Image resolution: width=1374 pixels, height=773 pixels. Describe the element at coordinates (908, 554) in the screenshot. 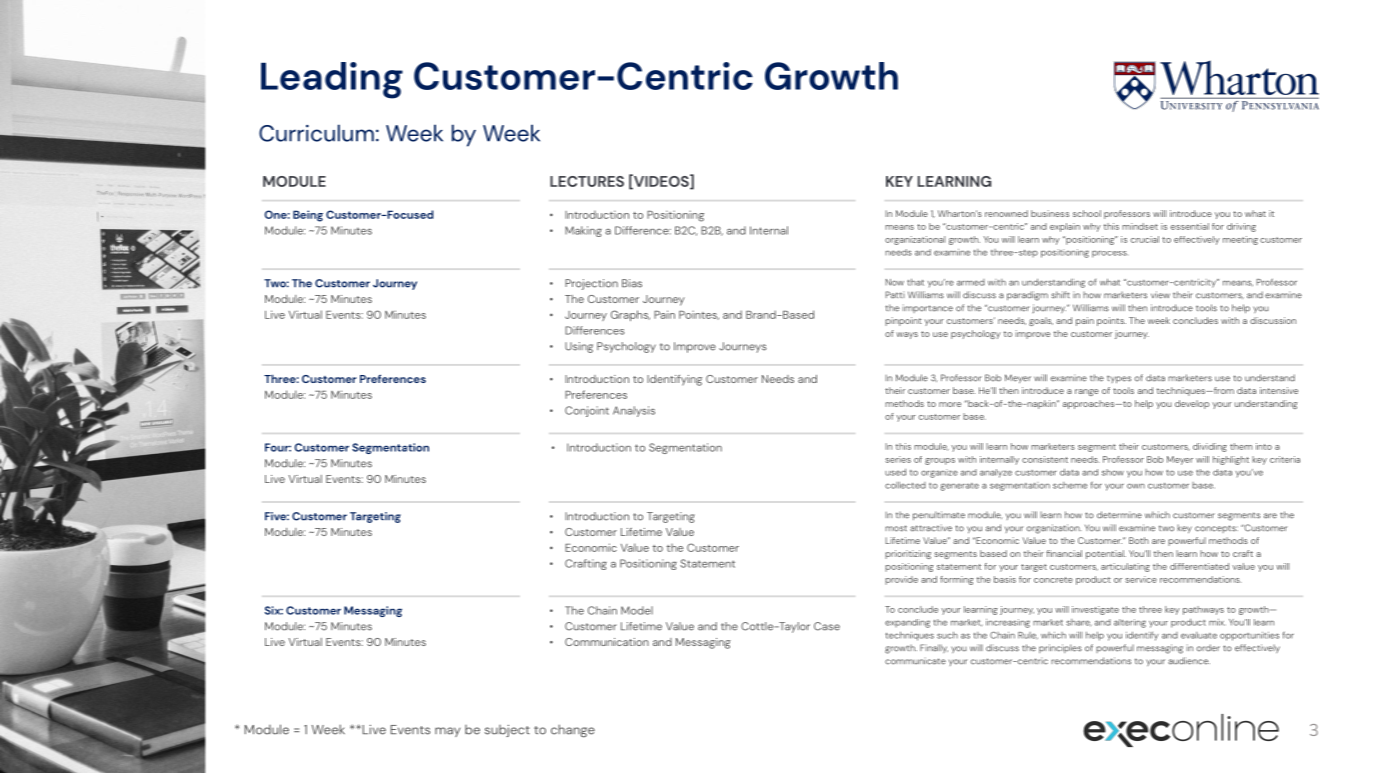

I see `prioritizing` at that location.
